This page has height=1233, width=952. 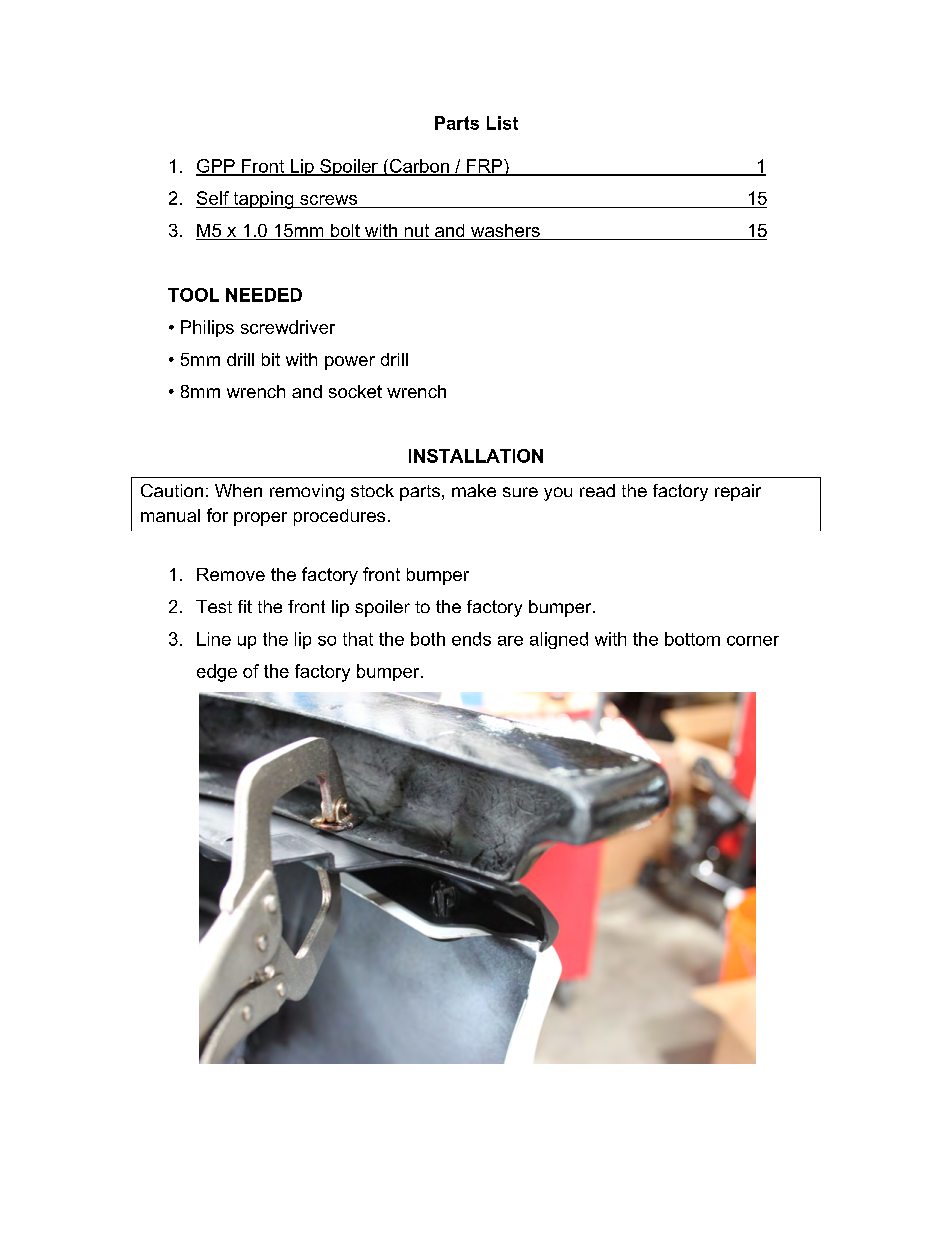 I want to click on FRP, so click(x=485, y=167).
